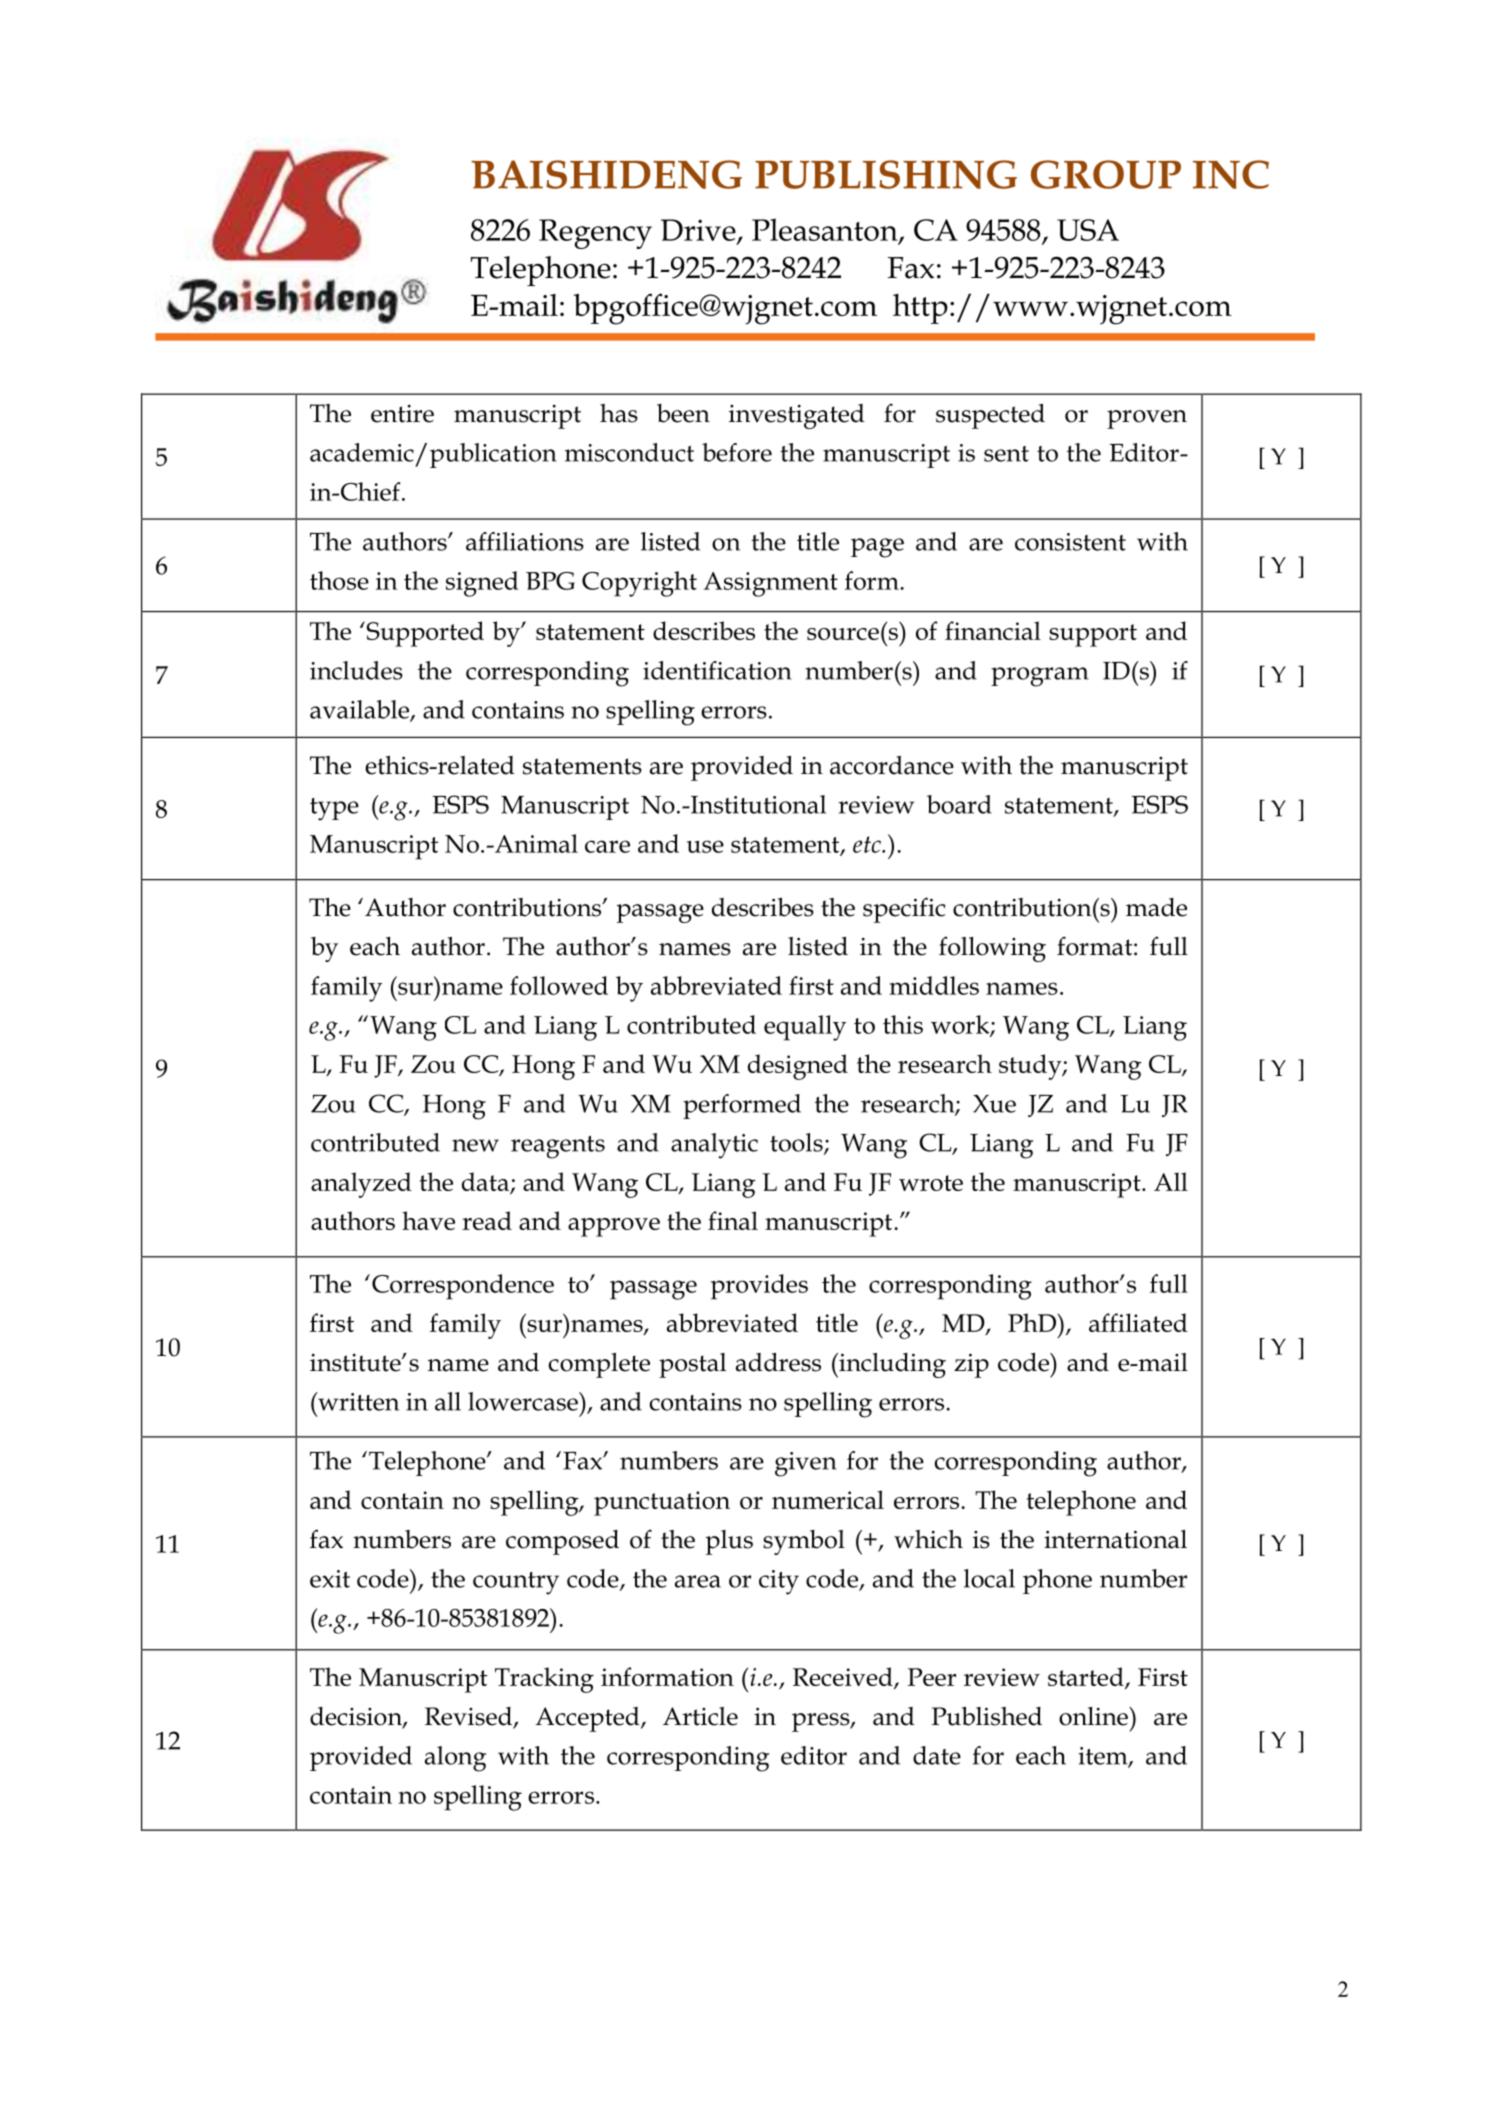 This document has width=1504, height=2127. What do you see at coordinates (559, 985) in the document?
I see `followed` at bounding box center [559, 985].
